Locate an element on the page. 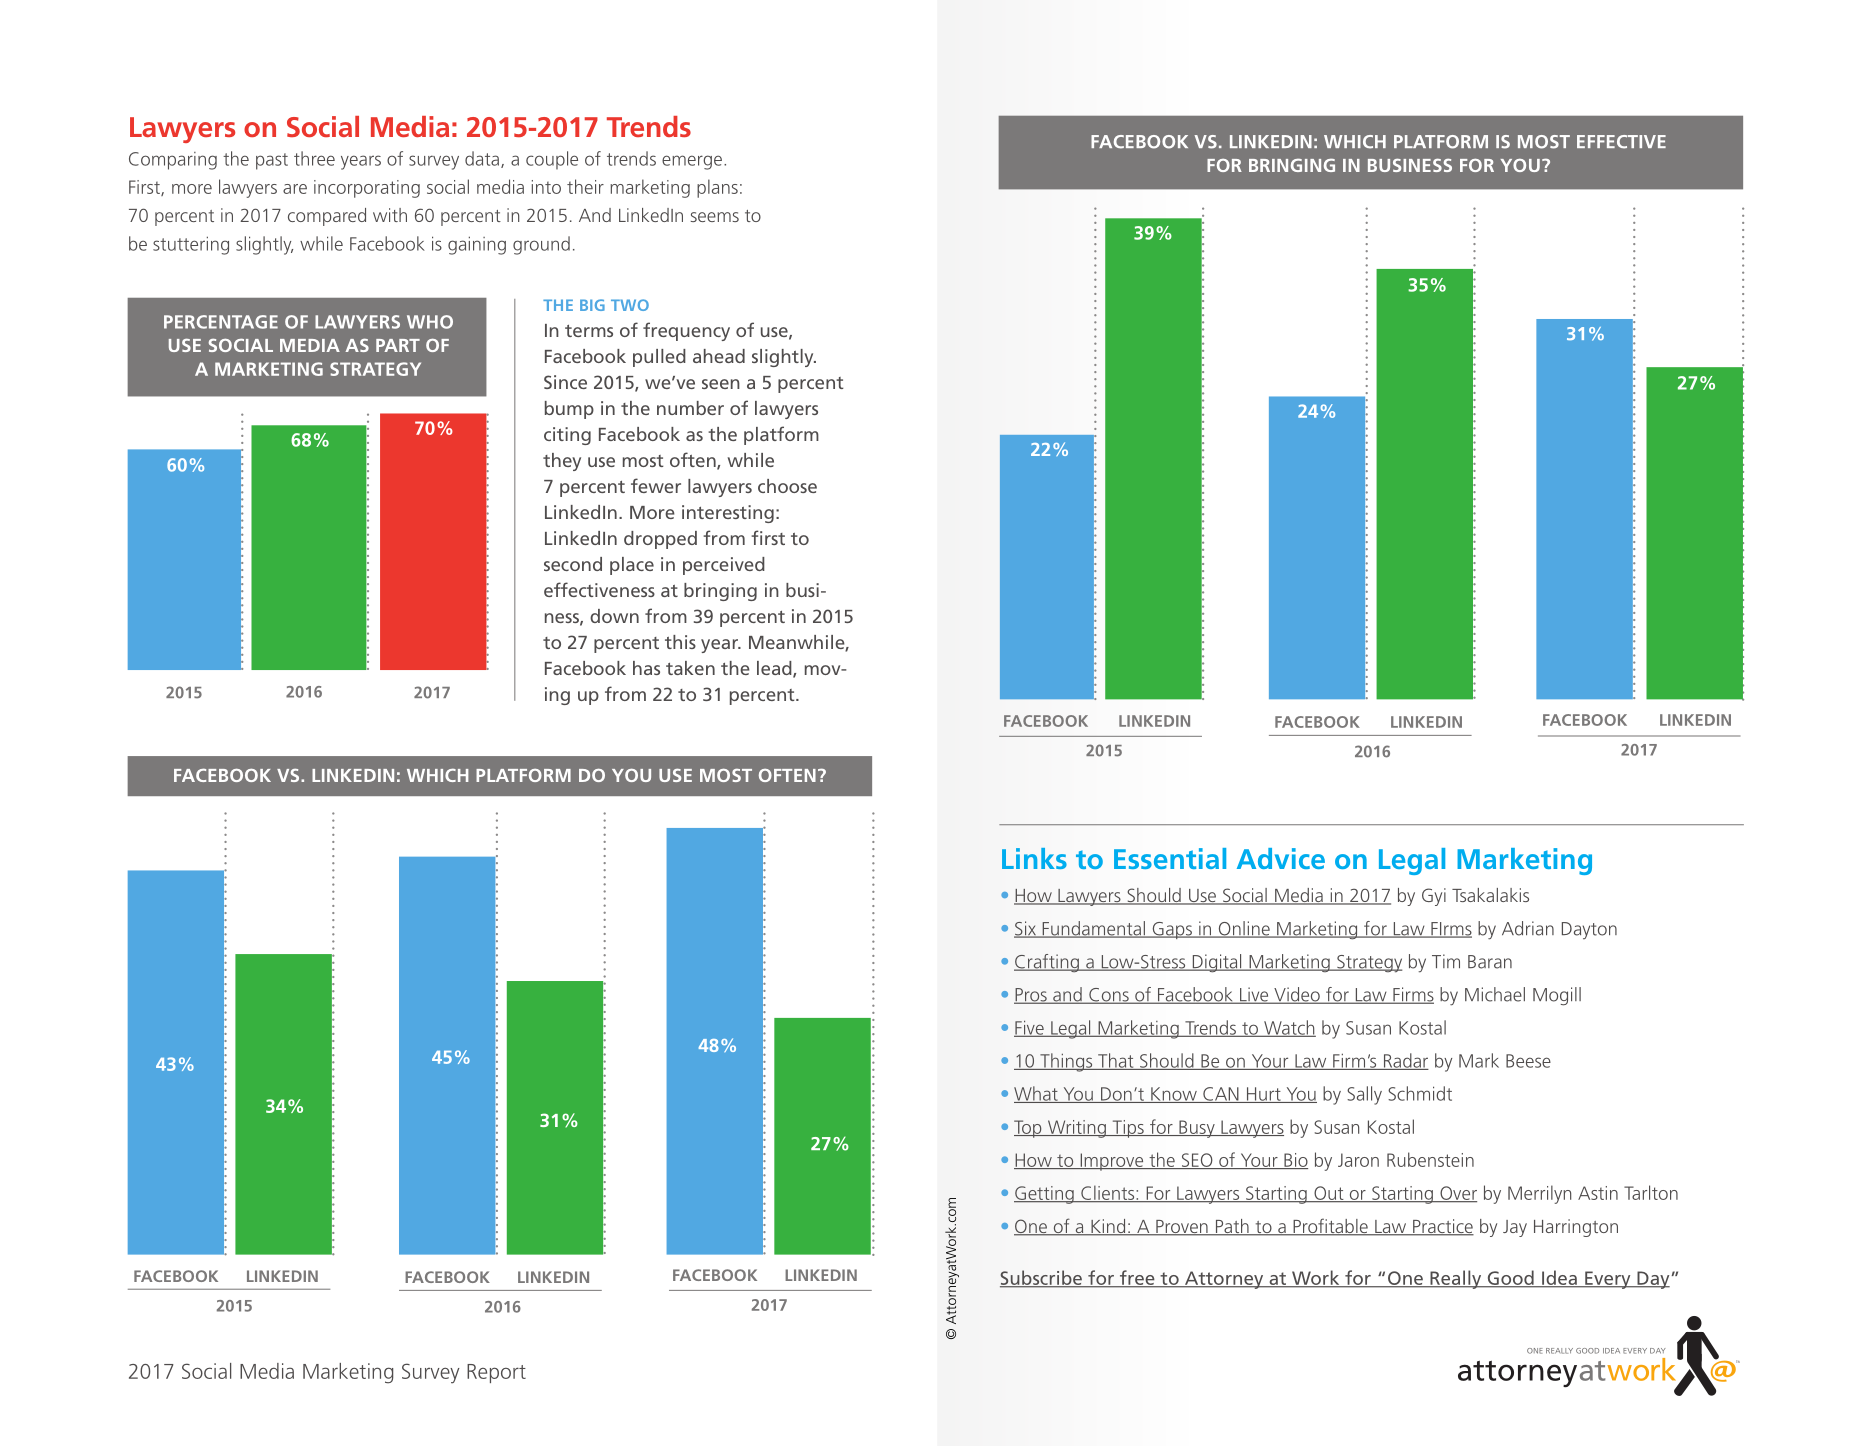 The width and height of the page is (1872, 1446). Report is located at coordinates (496, 1373).
